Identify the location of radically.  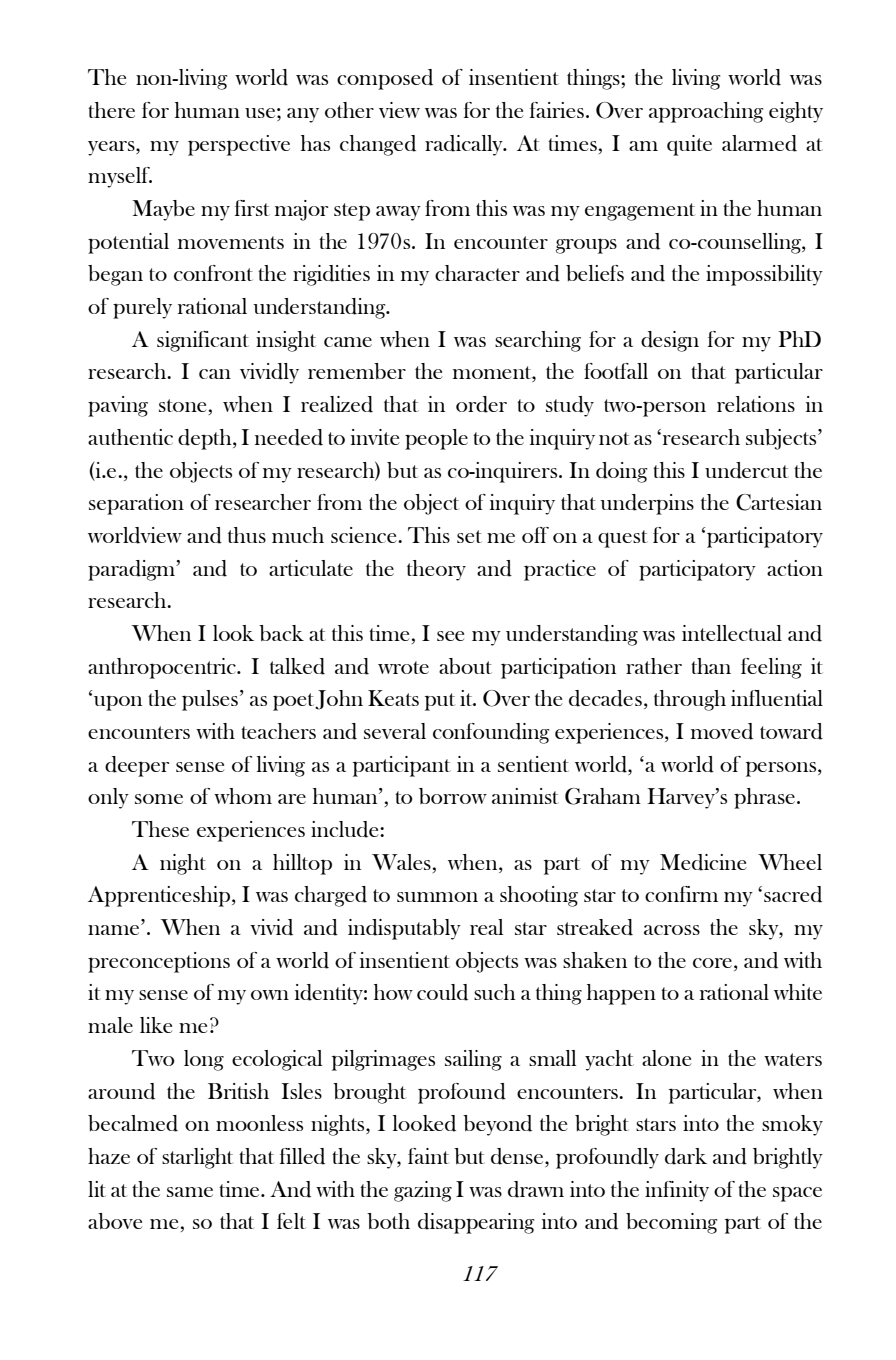
(465, 145).
